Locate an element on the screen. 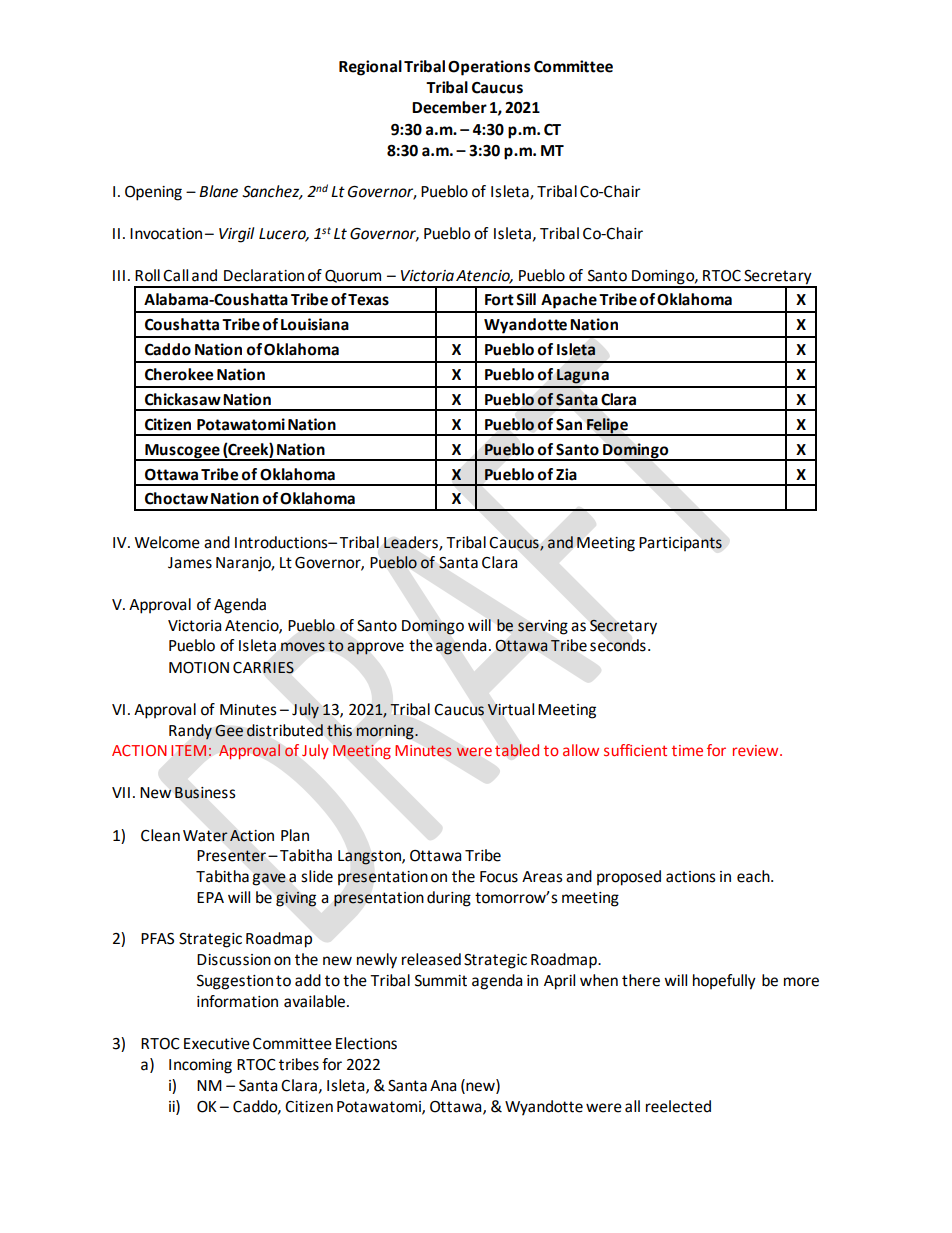 This screenshot has width=952, height=1233. Operations is located at coordinates (489, 68).
